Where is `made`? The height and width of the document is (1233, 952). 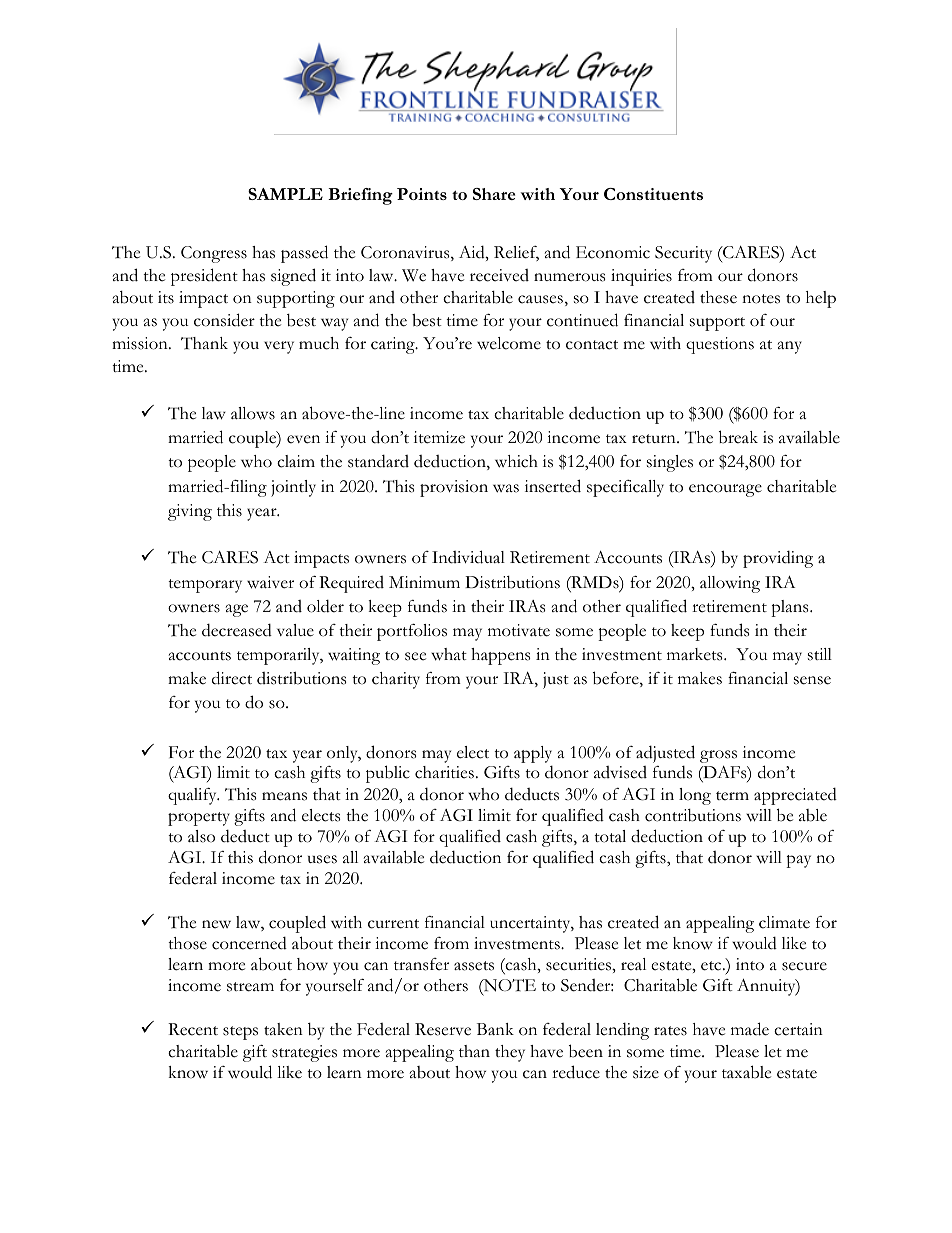
made is located at coordinates (750, 1029).
